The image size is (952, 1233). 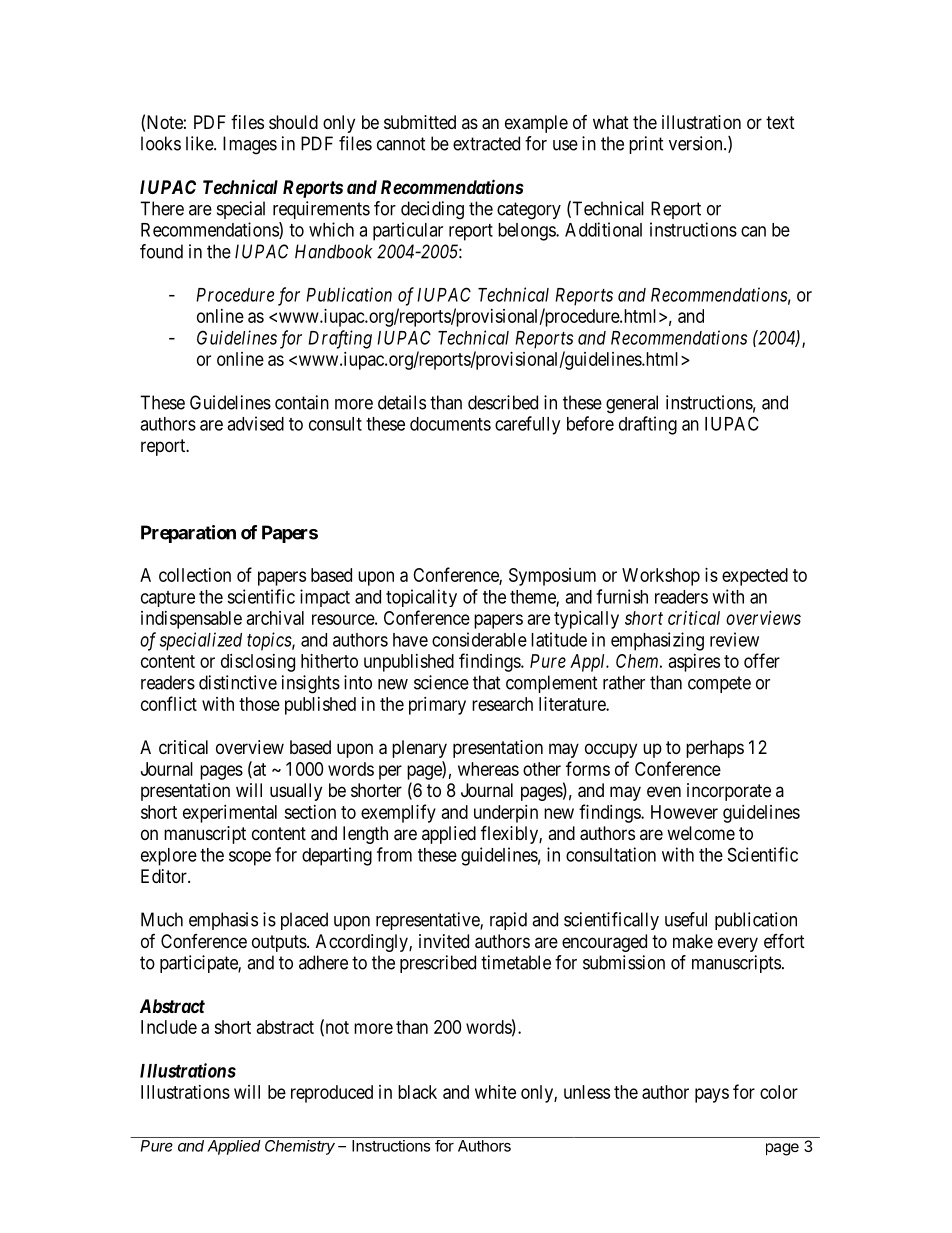 What do you see at coordinates (495, 1092) in the screenshot?
I see `white` at bounding box center [495, 1092].
